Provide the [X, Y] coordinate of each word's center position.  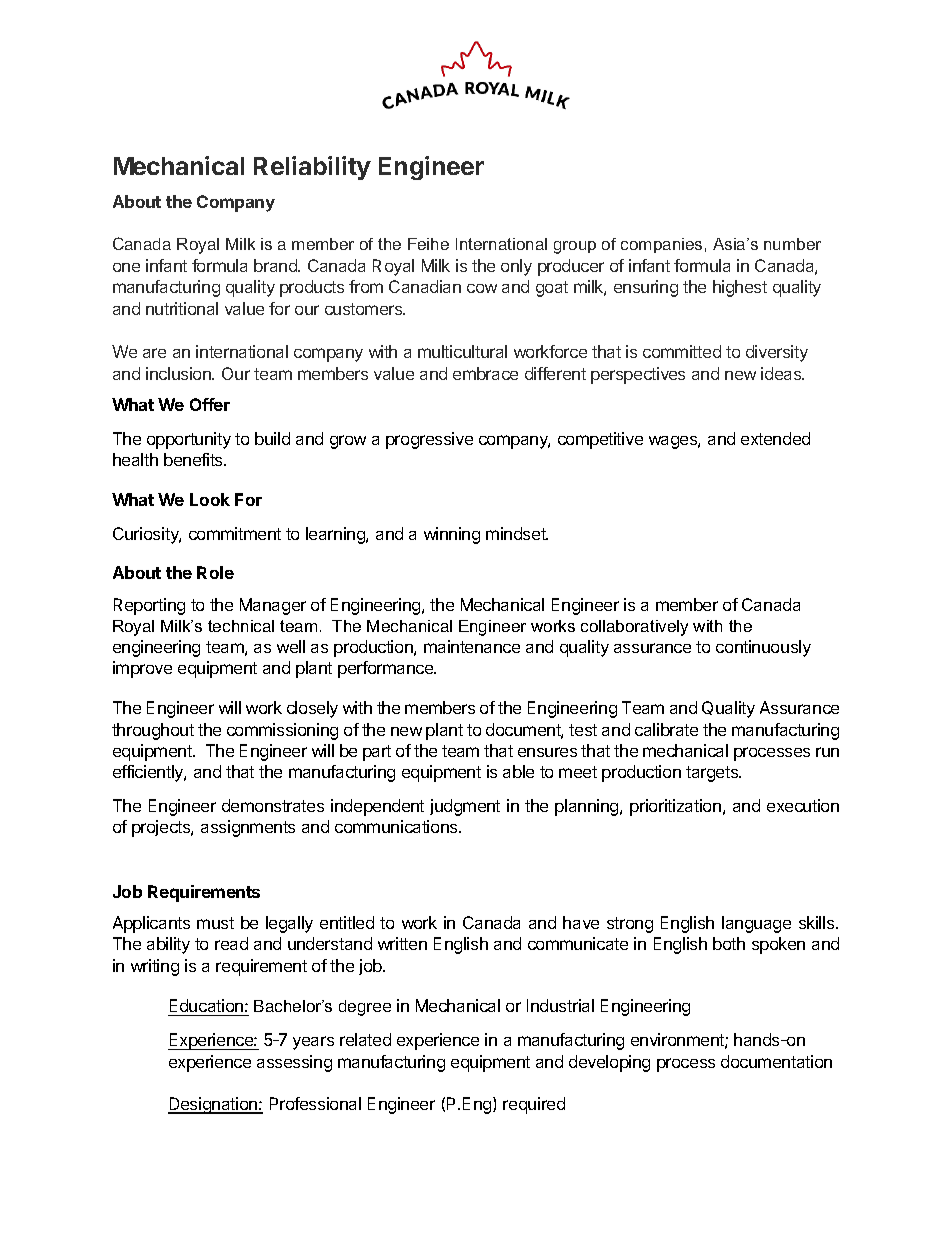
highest [740, 288]
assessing [294, 1063]
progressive [429, 440]
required [534, 1105]
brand [276, 265]
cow [482, 288]
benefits [194, 459]
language [756, 924]
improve [142, 669]
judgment [465, 807]
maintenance [472, 646]
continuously [763, 648]
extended [775, 438]
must [215, 923]
